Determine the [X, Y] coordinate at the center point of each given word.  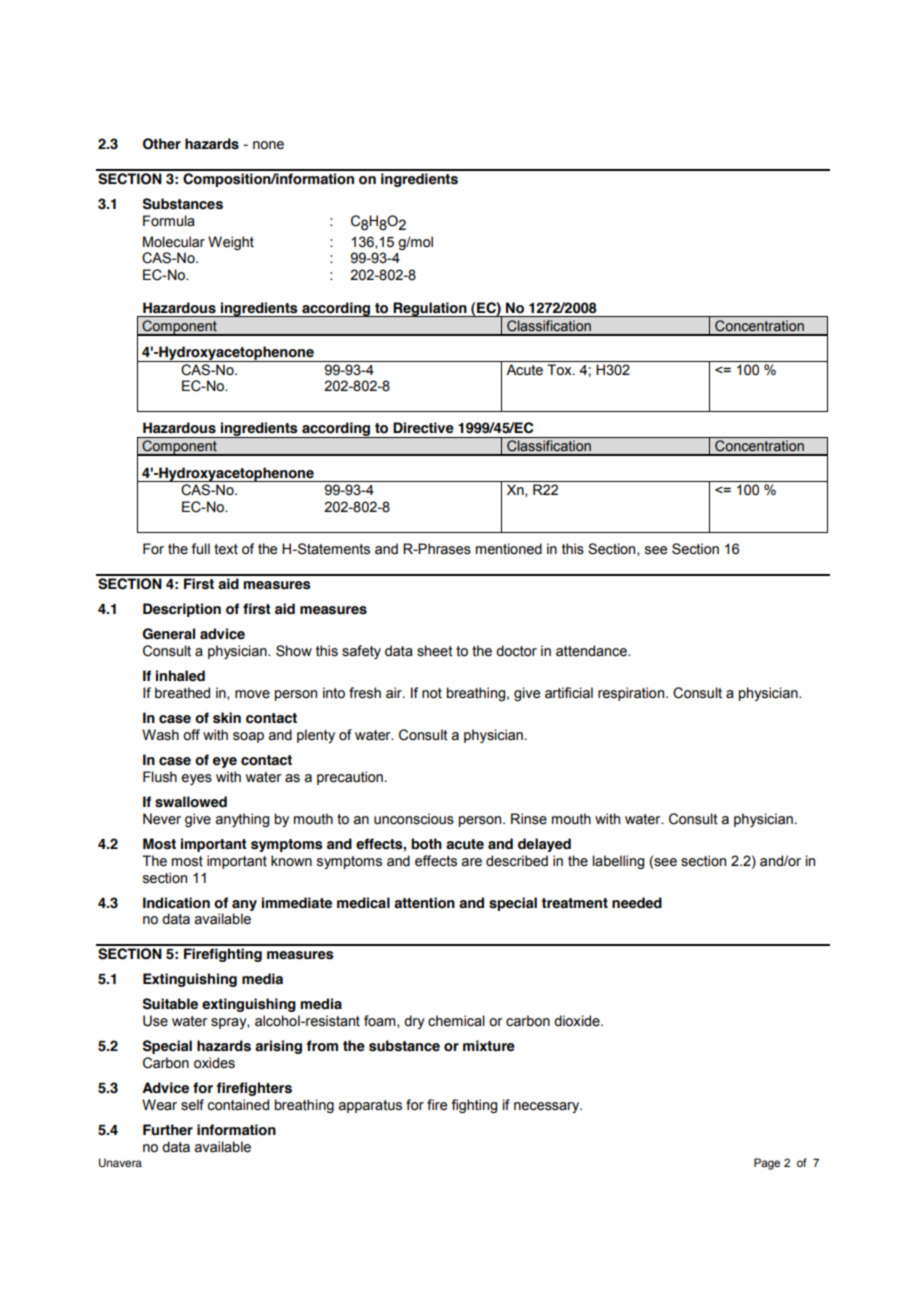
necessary [548, 1107]
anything [242, 820]
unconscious [414, 819]
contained [238, 1105]
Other [162, 144]
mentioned [509, 549]
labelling [618, 862]
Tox [560, 370]
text [226, 549]
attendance [592, 651]
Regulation [430, 309]
